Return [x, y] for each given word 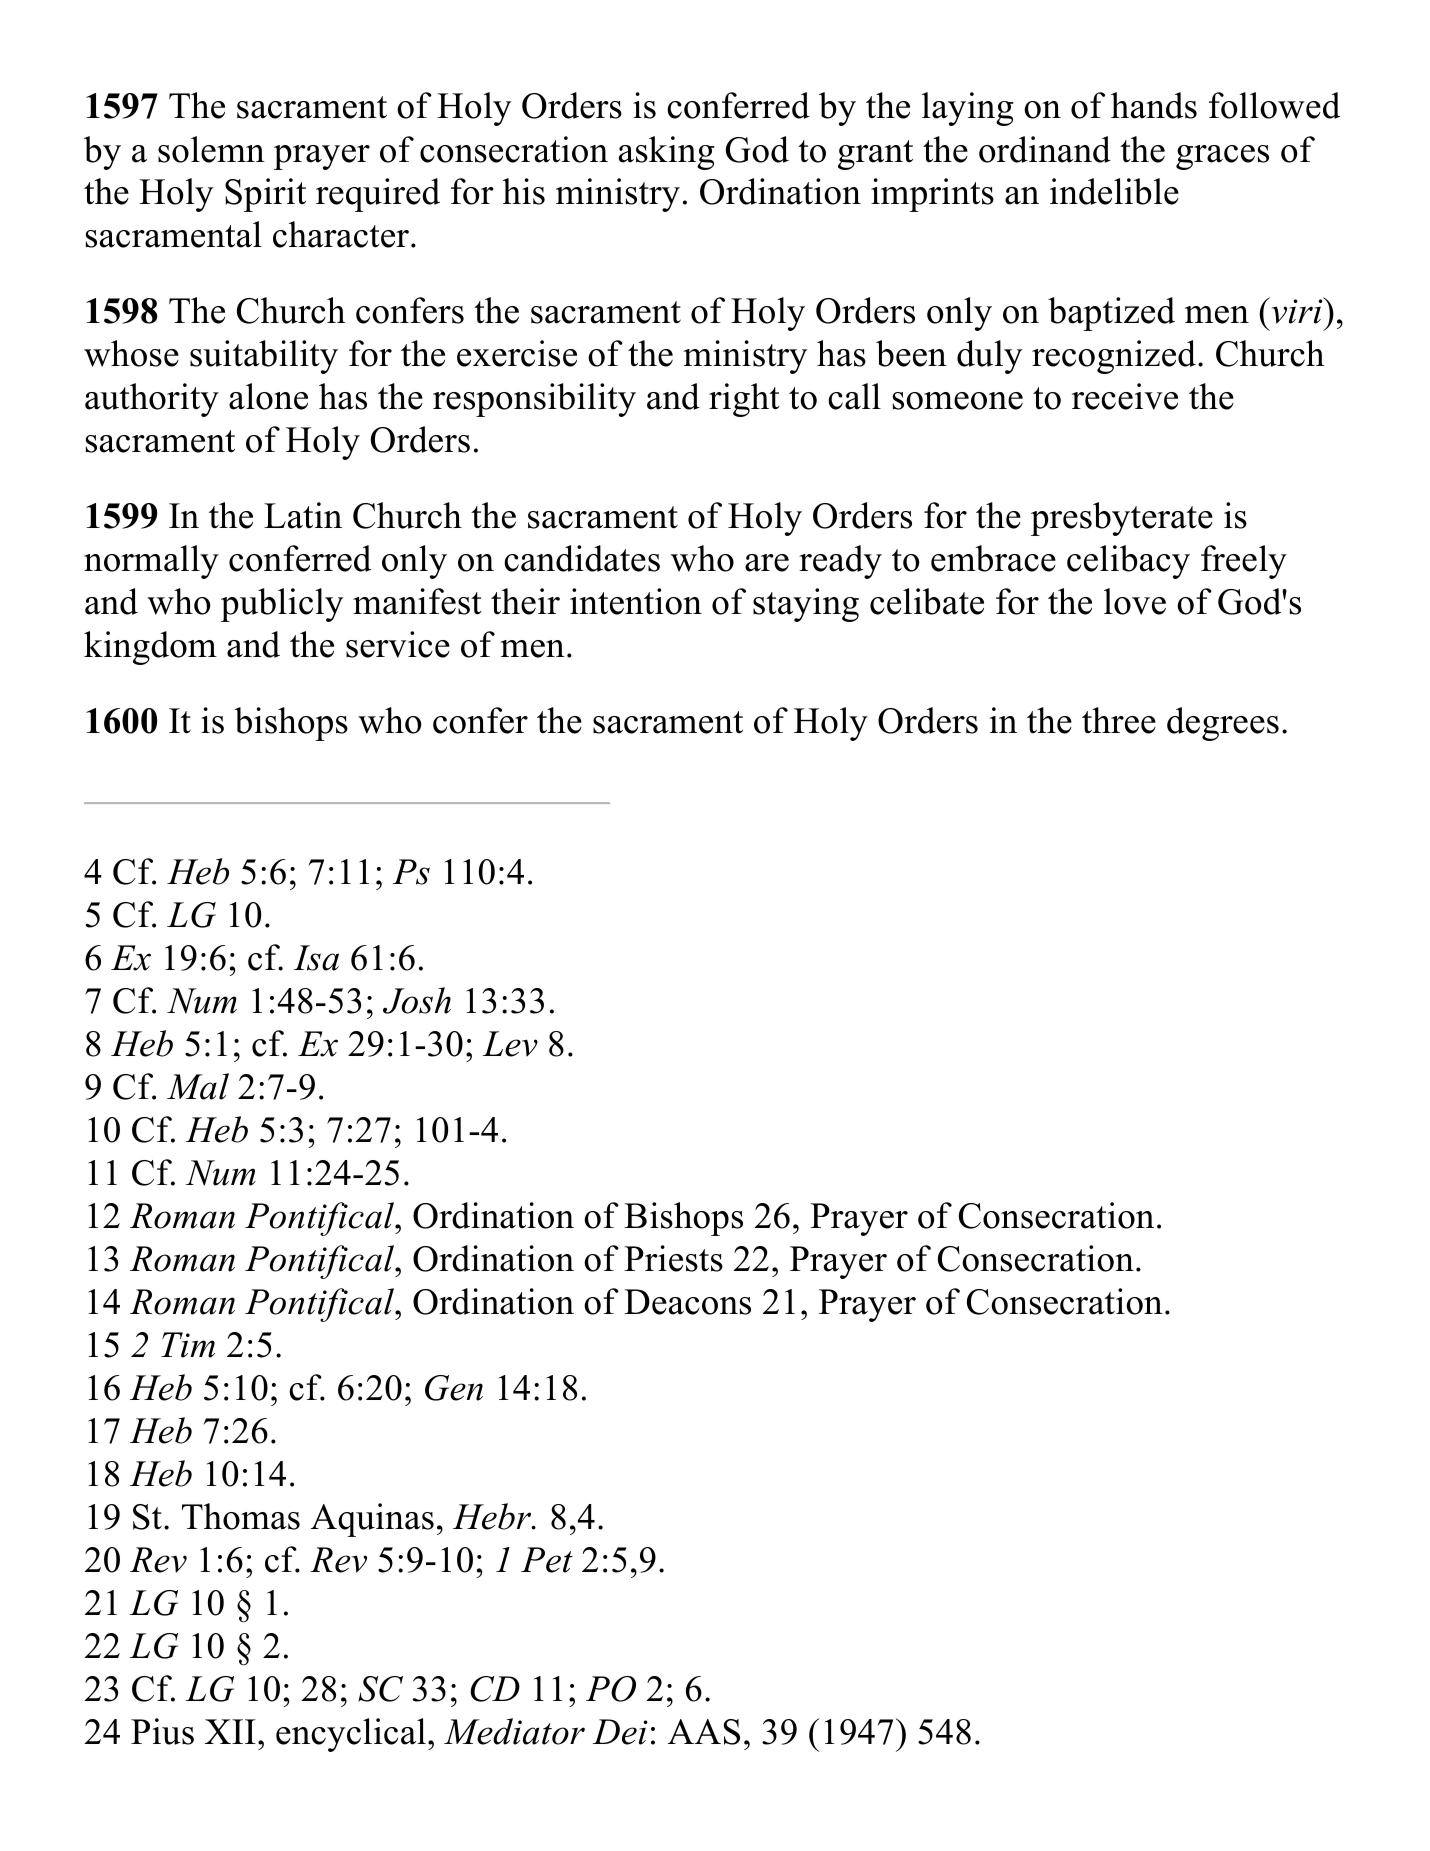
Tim [188, 1345]
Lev [510, 1044]
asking [667, 153]
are [767, 563]
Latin [303, 515]
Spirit [265, 195]
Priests [673, 1258]
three [1119, 720]
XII [230, 1731]
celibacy [1128, 562]
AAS [704, 1732]
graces [1222, 157]
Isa [316, 958]
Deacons [687, 1302]
